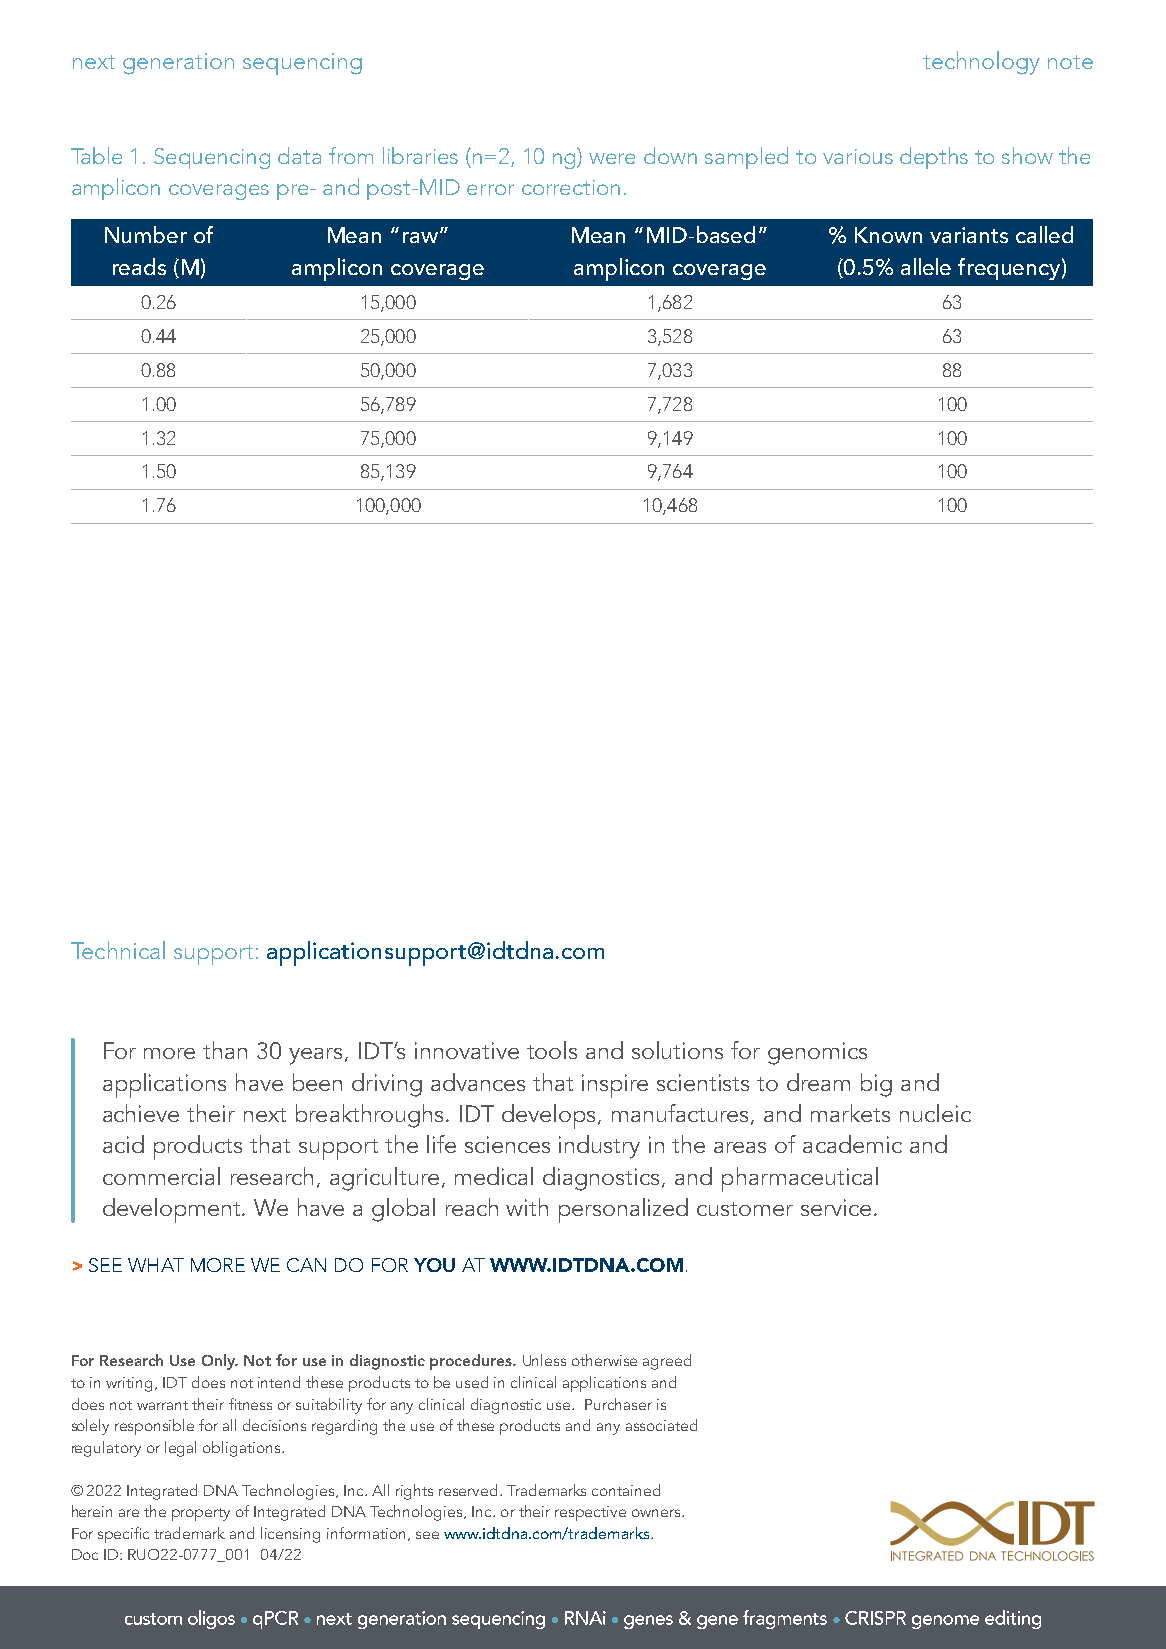  Describe the element at coordinates (201, 1514) in the document. I see `property` at that location.
